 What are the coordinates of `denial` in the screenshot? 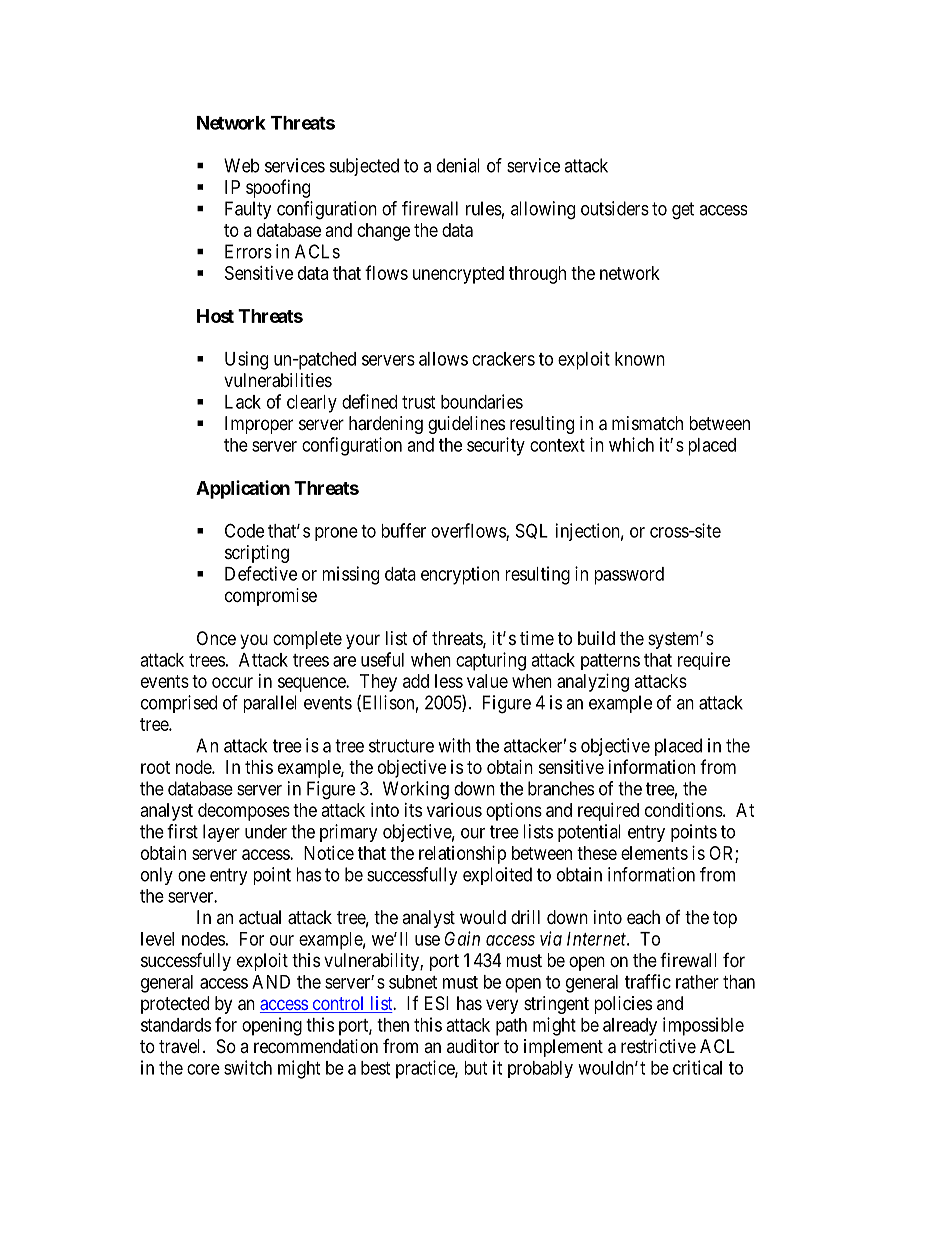 It's located at (458, 165).
